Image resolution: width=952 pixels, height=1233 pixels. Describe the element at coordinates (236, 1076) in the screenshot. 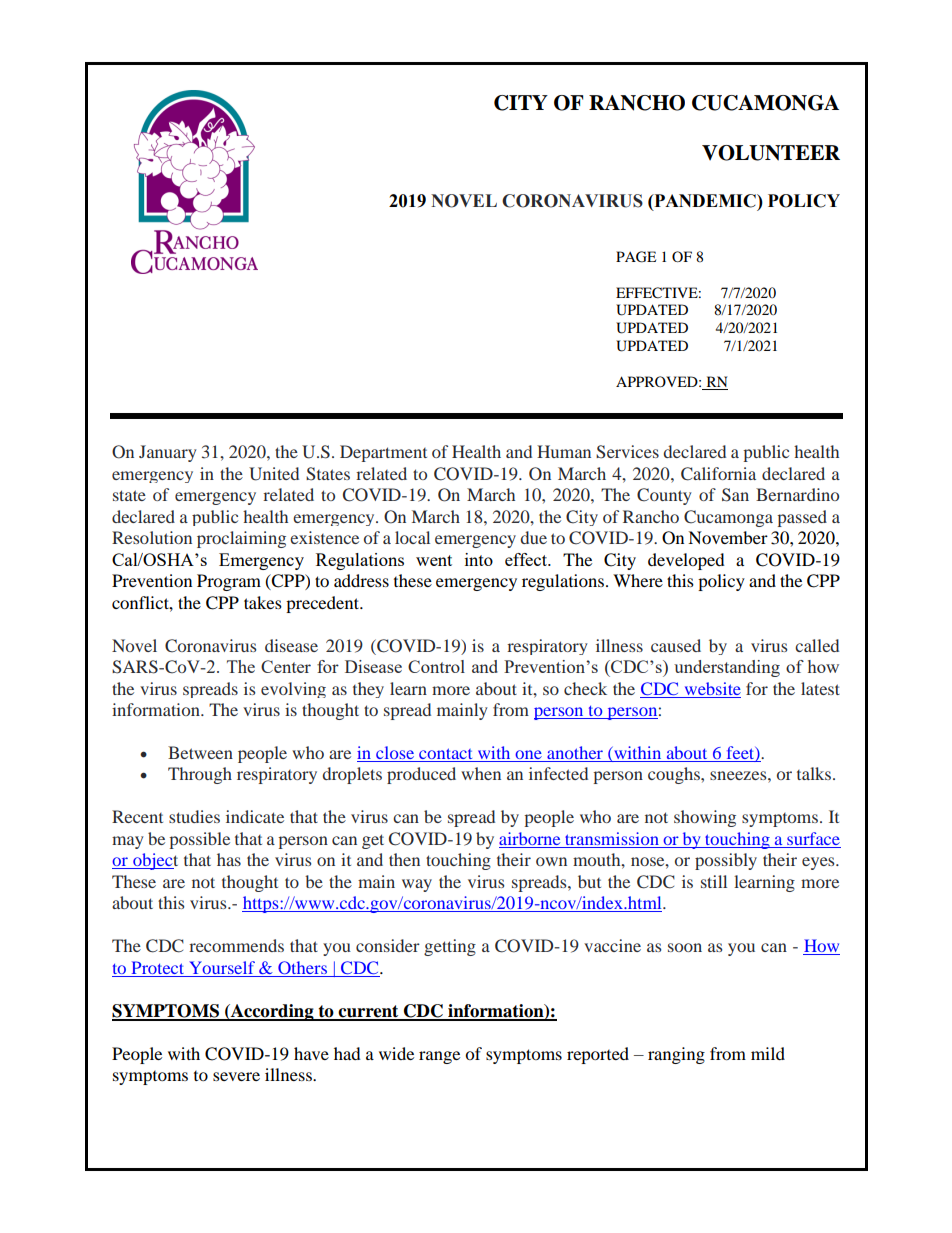

I see `severe` at that location.
